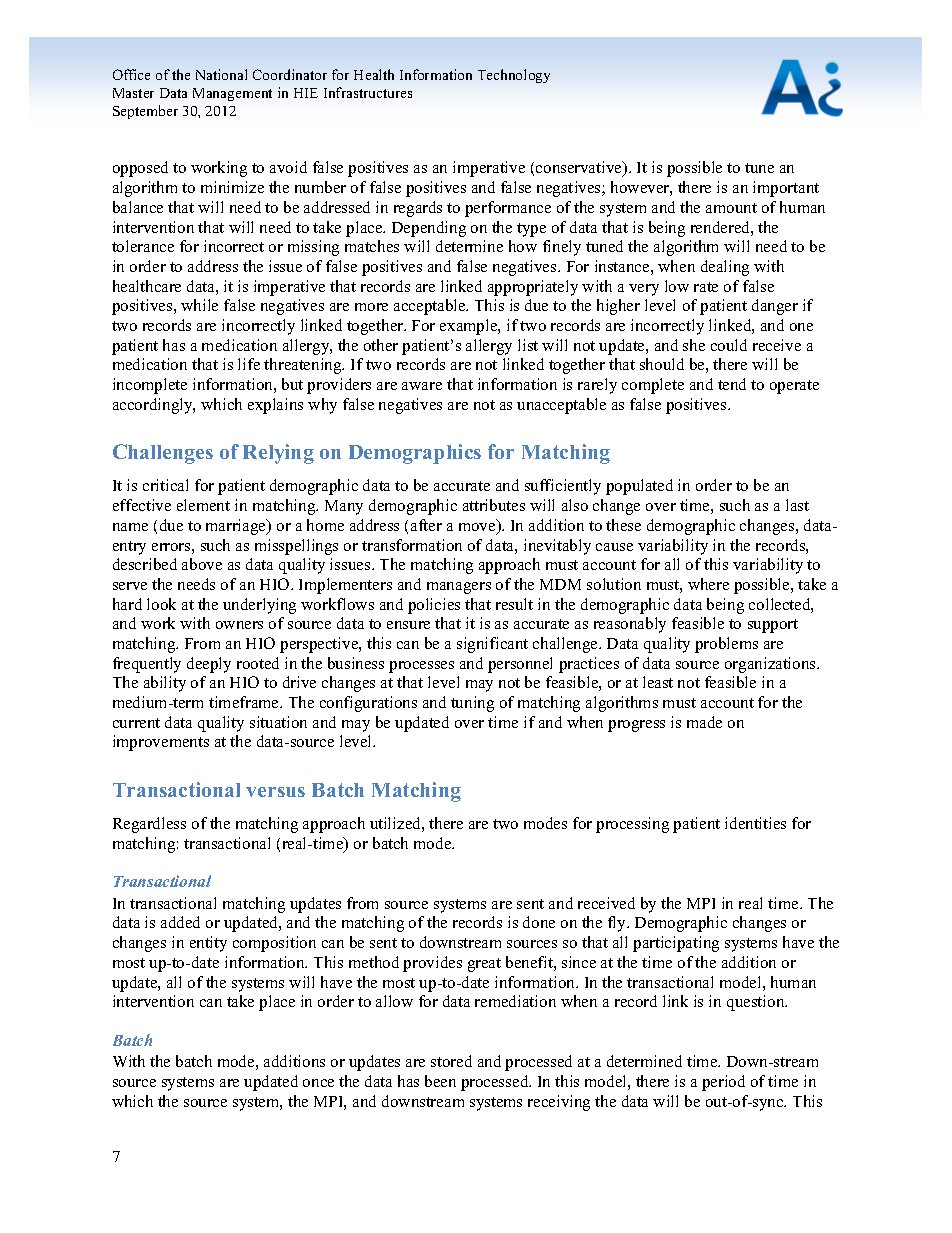 This screenshot has width=952, height=1233. I want to click on identities, so click(755, 823).
